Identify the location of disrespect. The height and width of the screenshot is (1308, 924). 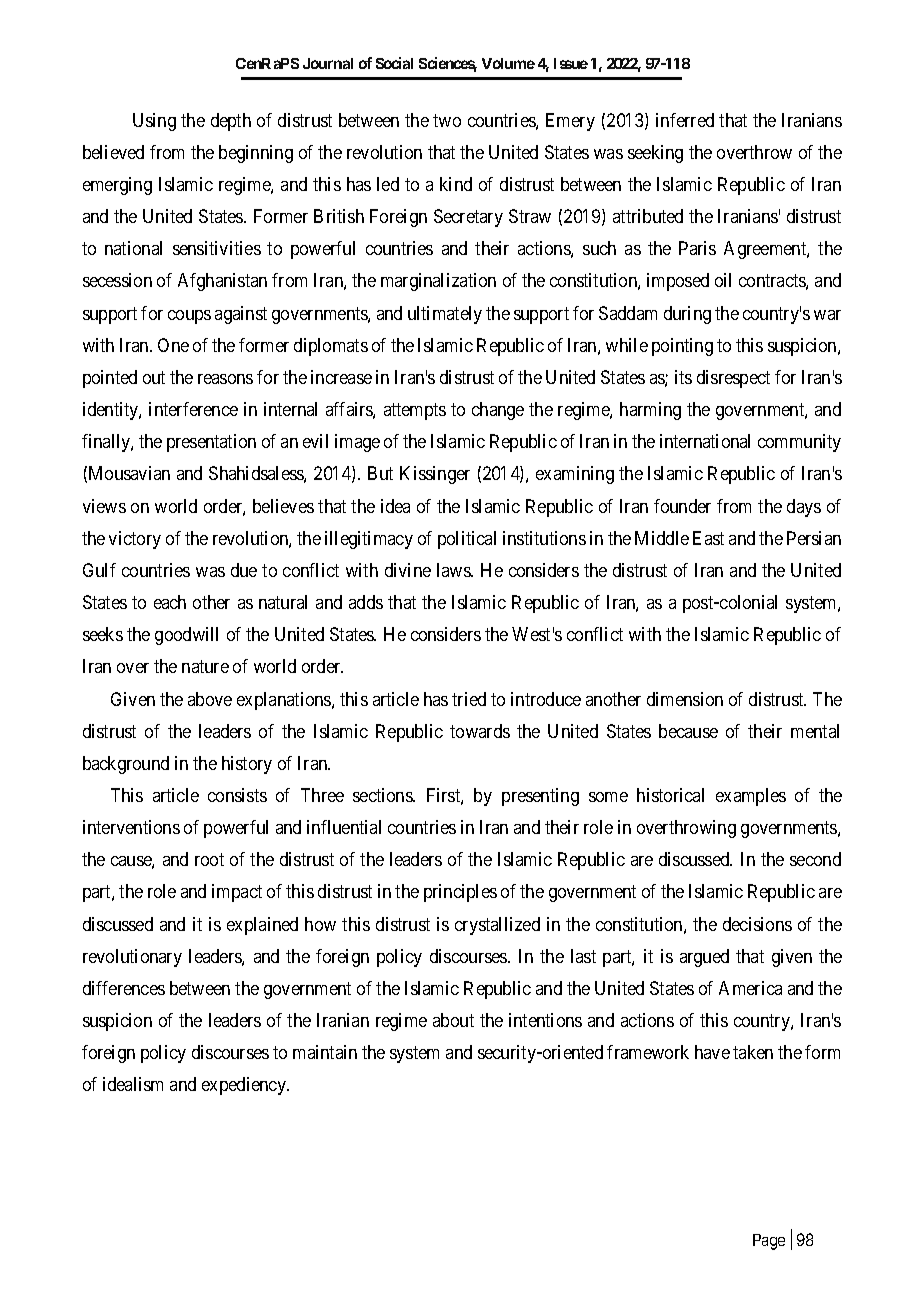
(733, 379).
